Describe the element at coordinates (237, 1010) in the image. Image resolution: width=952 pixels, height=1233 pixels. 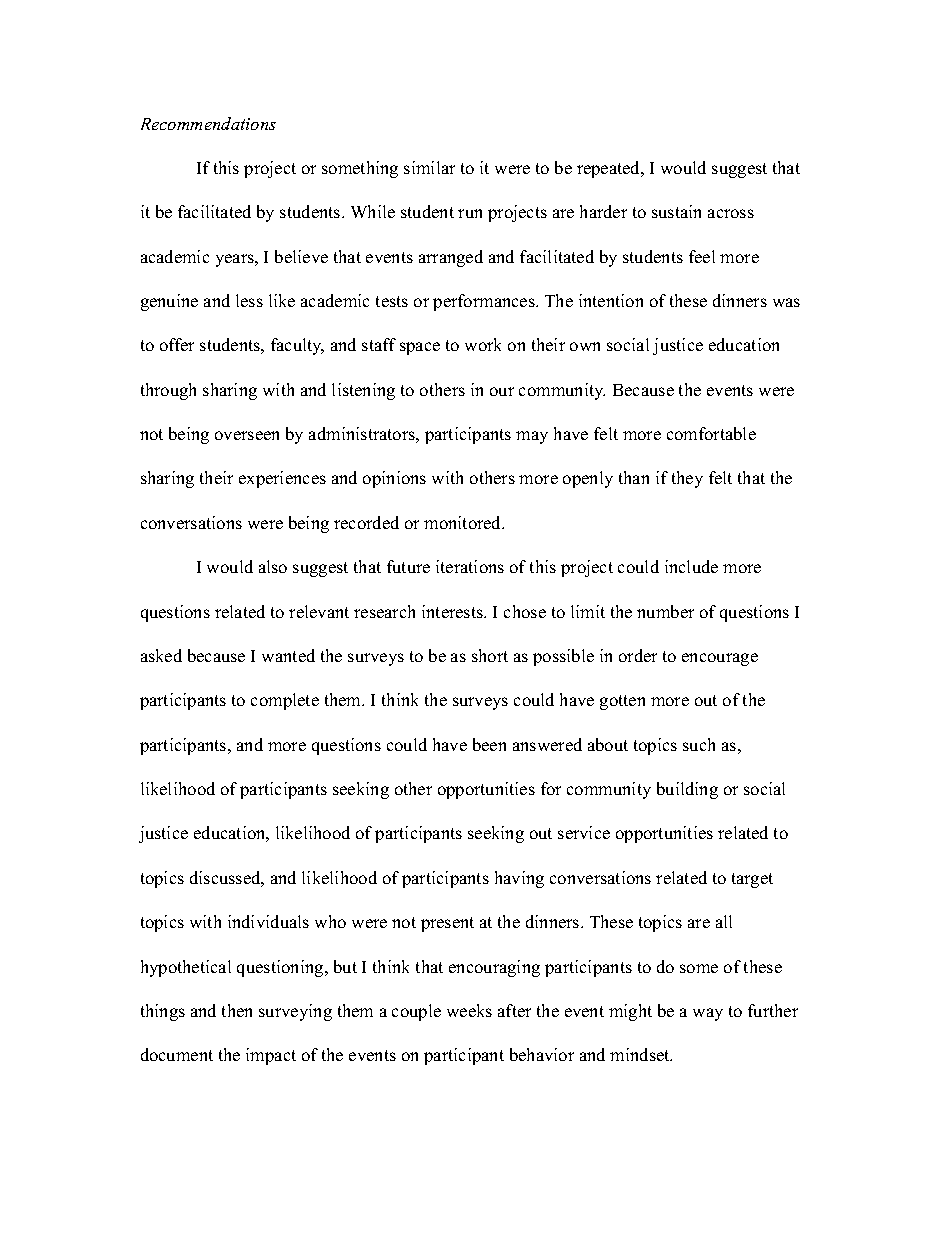
I see `then` at that location.
